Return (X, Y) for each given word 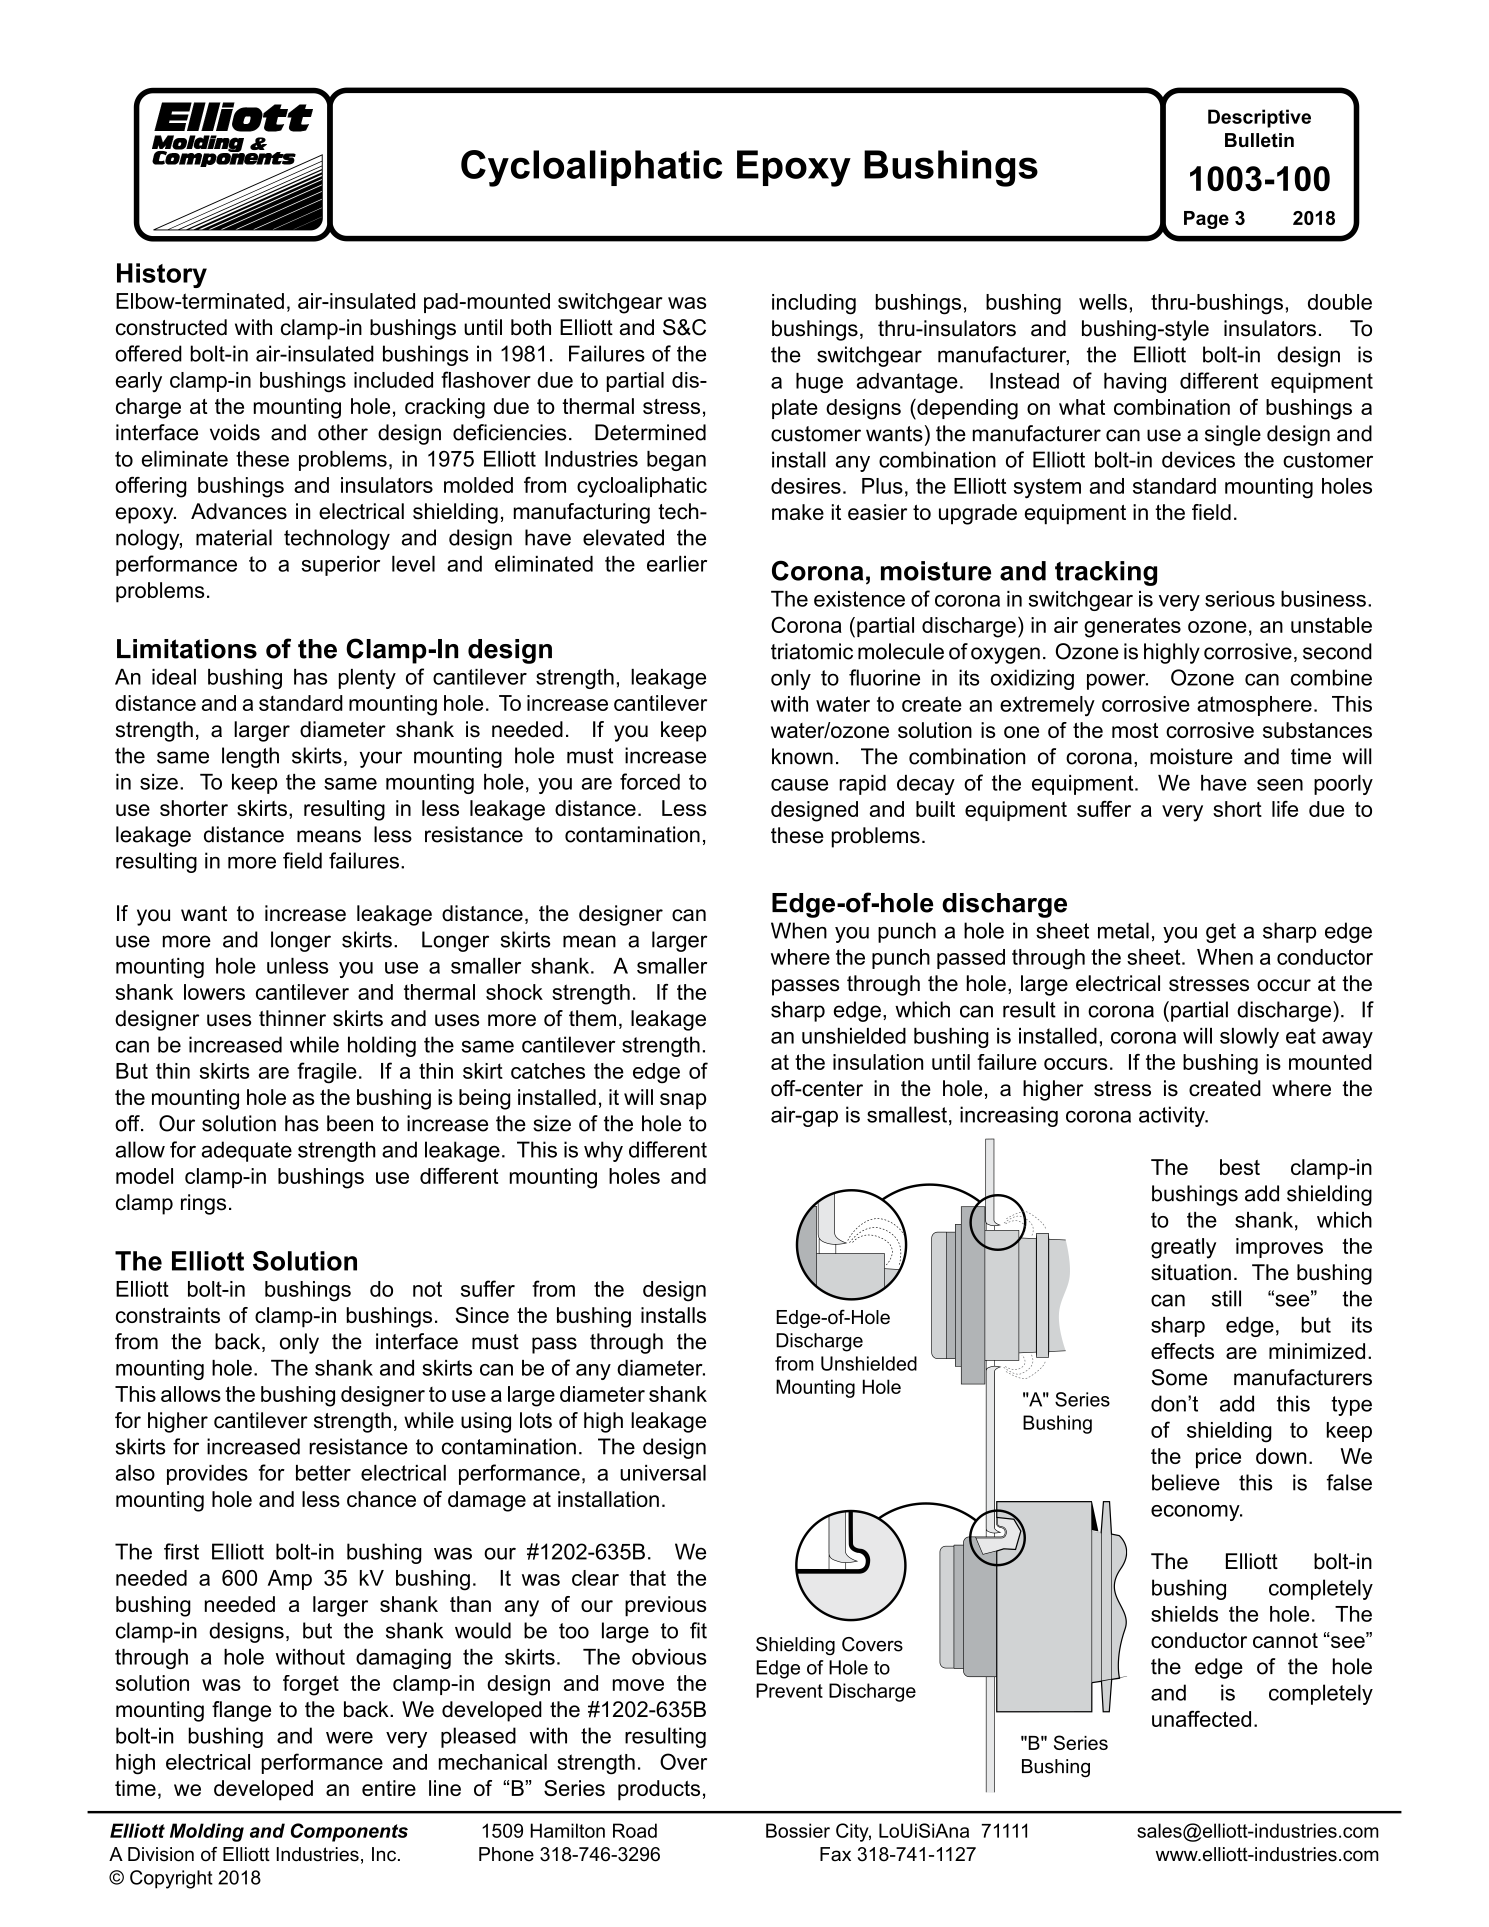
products (659, 1790)
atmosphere (1254, 706)
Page (1206, 220)
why (603, 1151)
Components (349, 1832)
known (802, 756)
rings (203, 1204)
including (814, 304)
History (162, 275)
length (250, 757)
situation (1191, 1272)
